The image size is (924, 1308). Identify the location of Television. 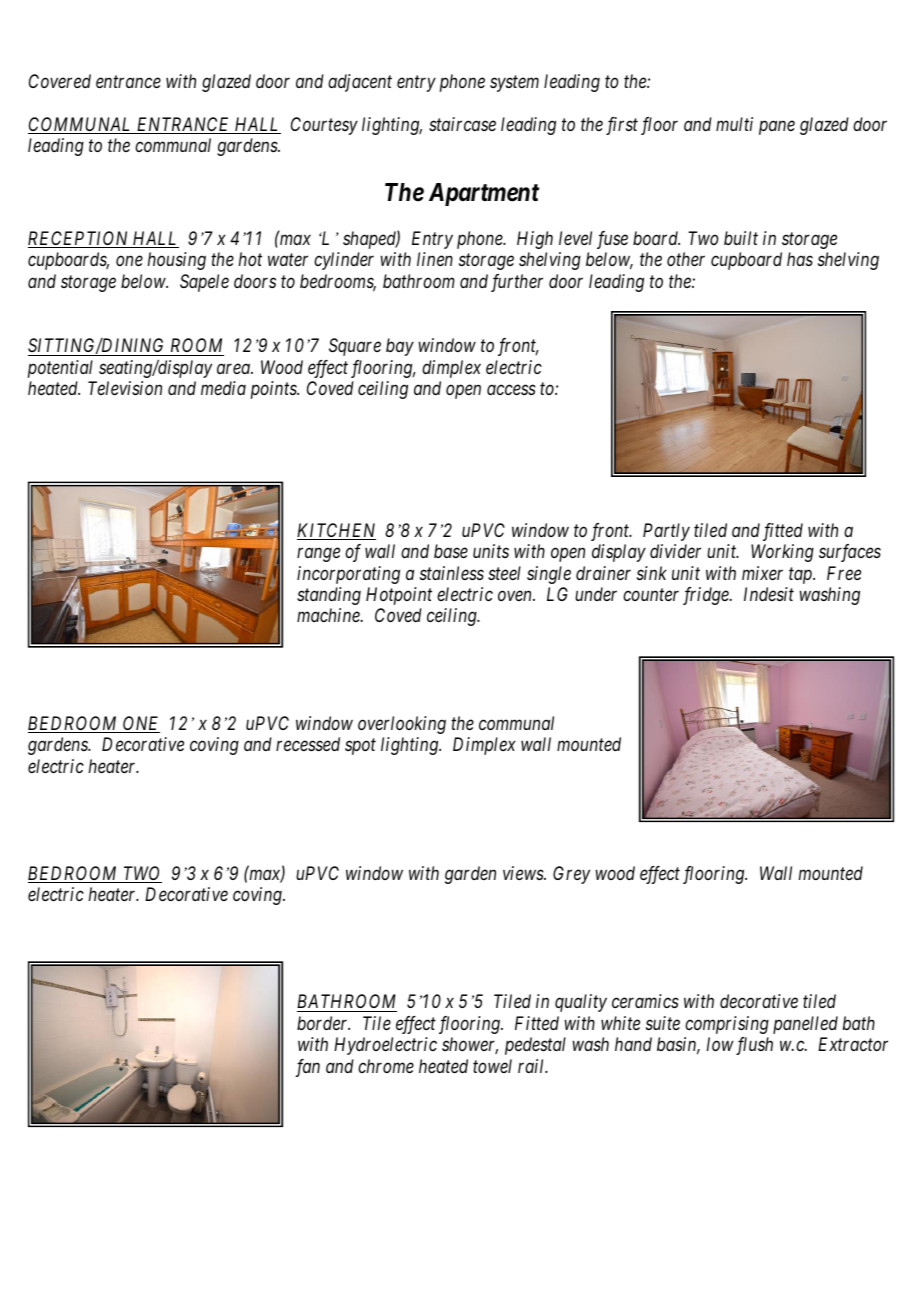
(125, 388).
